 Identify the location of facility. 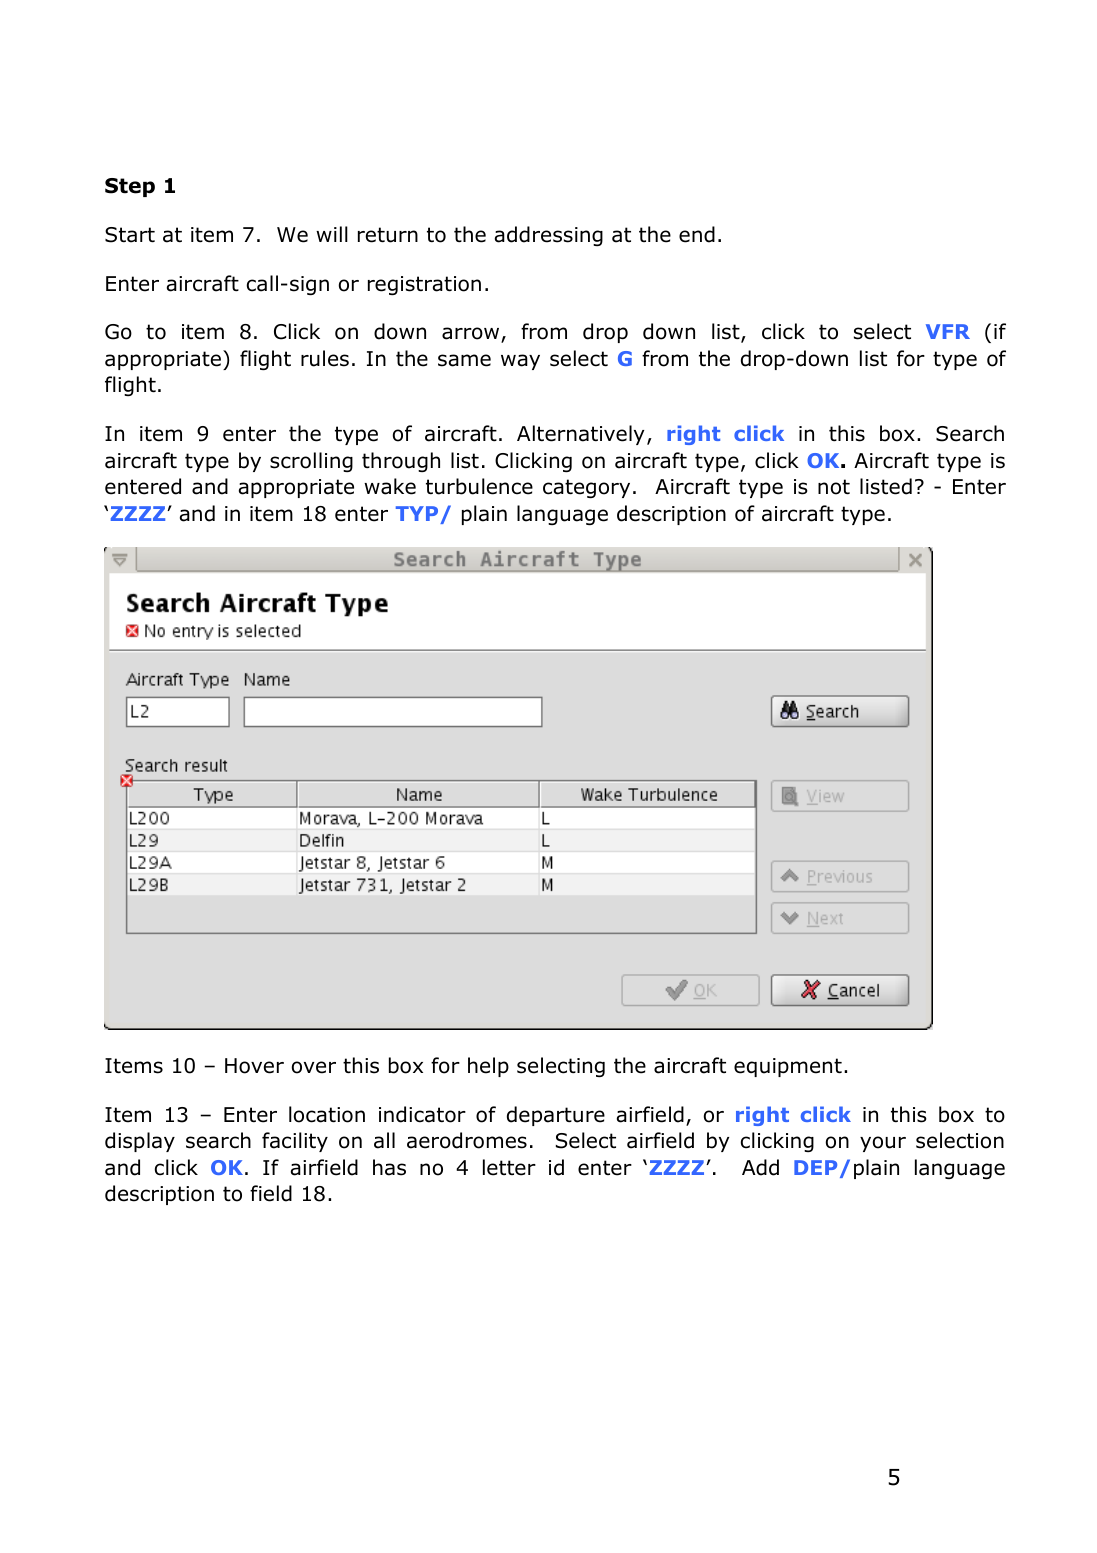
(295, 1142).
